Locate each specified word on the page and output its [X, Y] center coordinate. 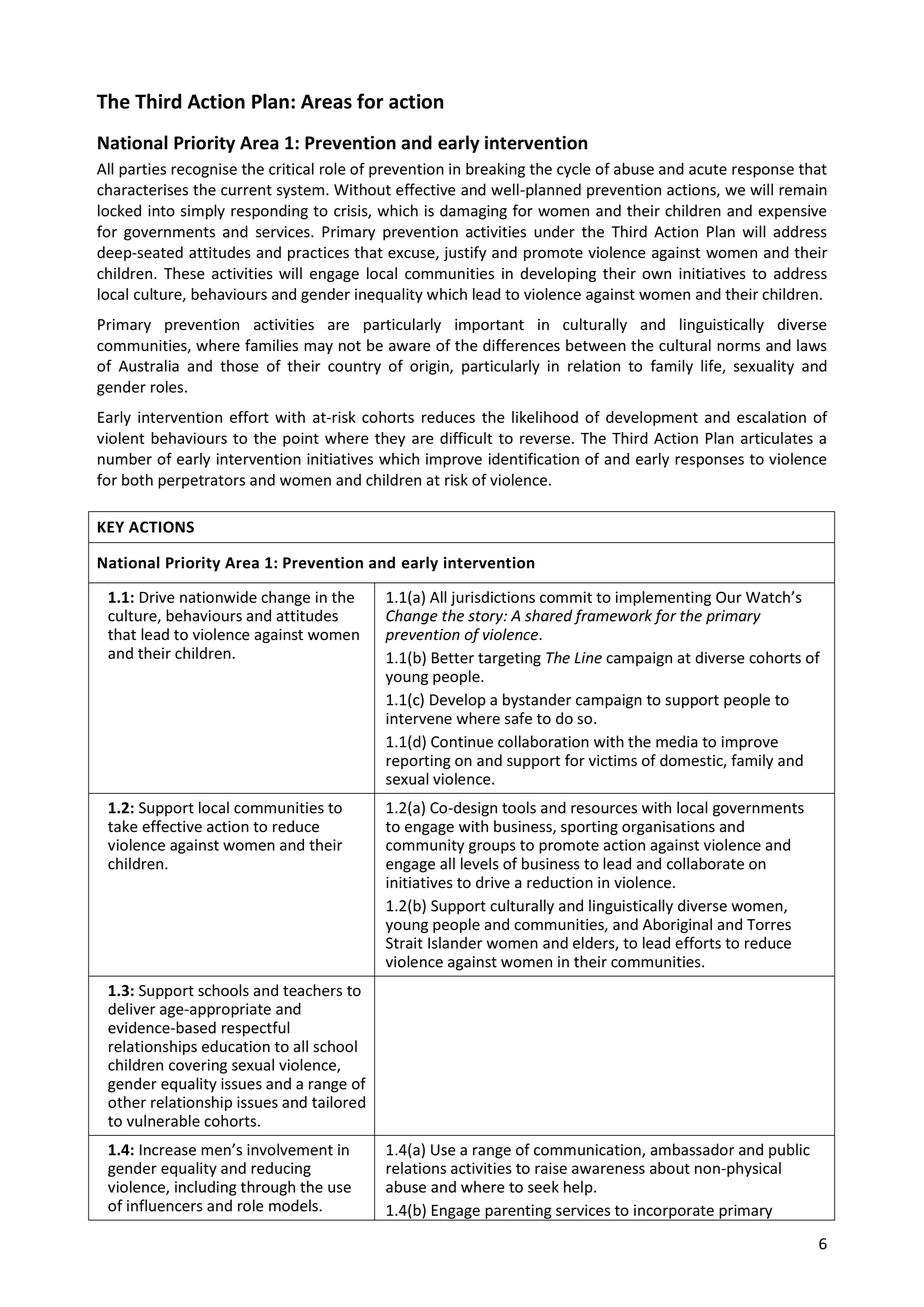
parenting [518, 1212]
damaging [473, 212]
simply [203, 212]
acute [708, 169]
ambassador [692, 1149]
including [206, 1188]
